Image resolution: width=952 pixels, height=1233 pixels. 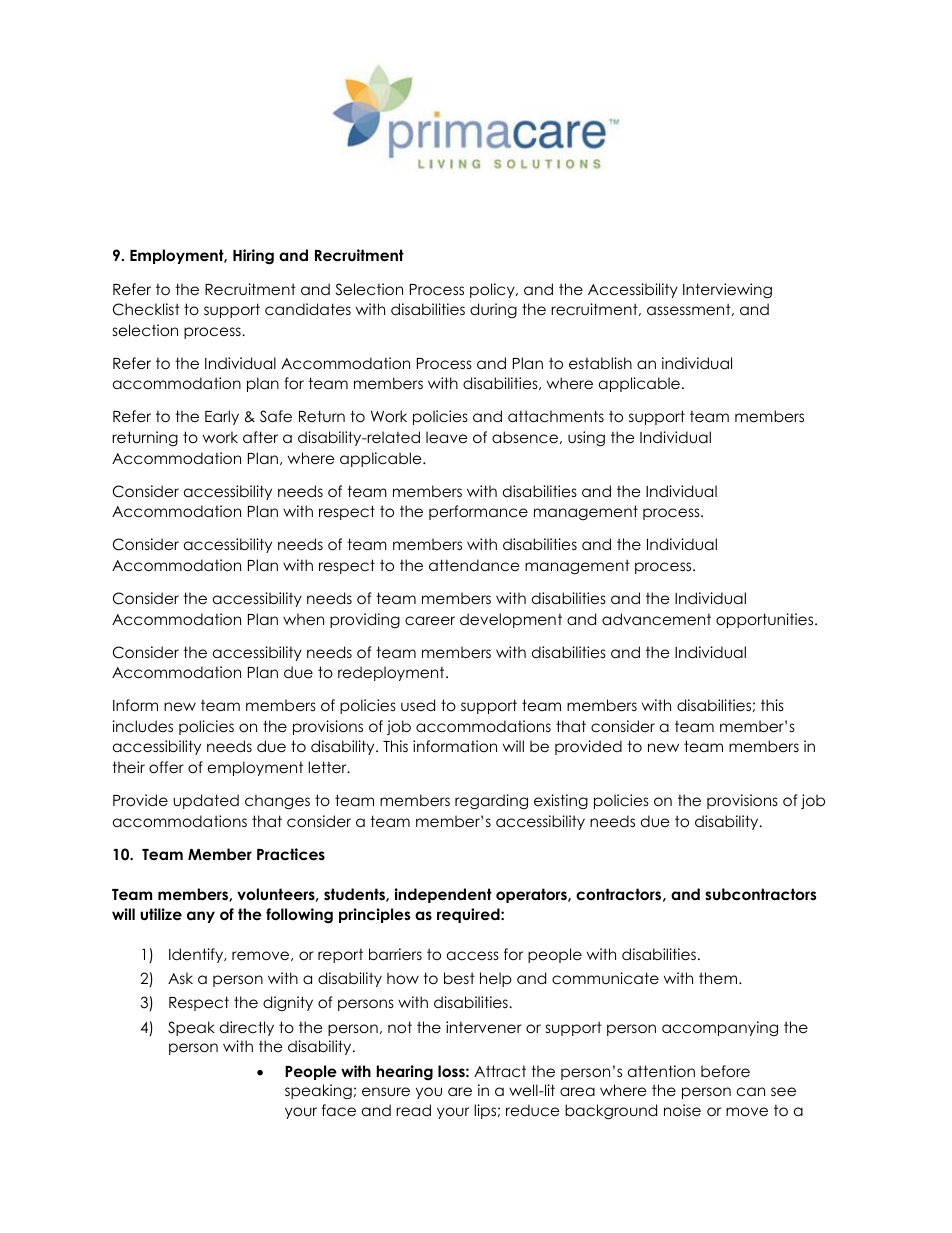 I want to click on used, so click(x=418, y=705).
